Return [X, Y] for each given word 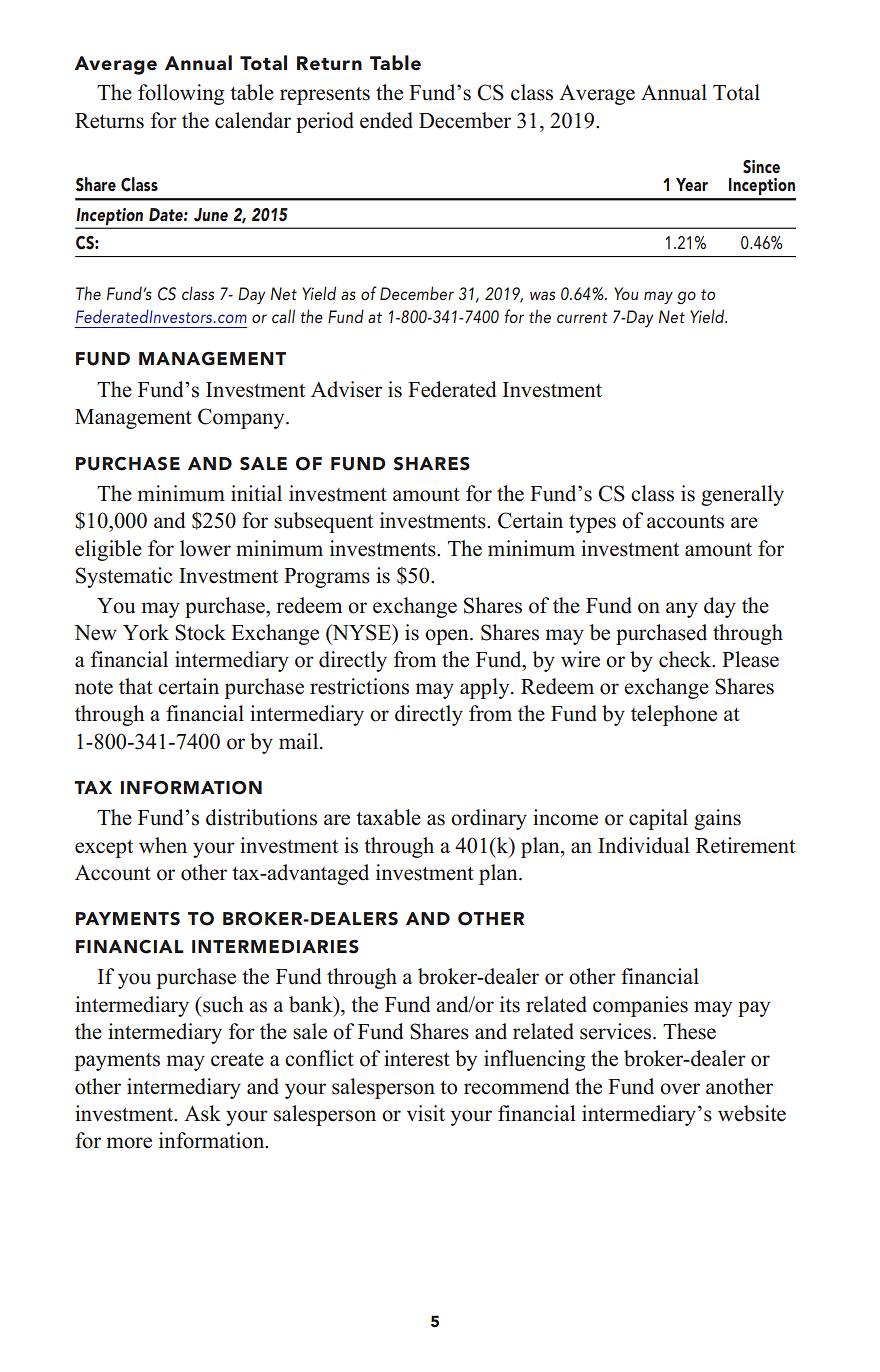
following [181, 94]
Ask [202, 1113]
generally [742, 495]
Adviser [346, 389]
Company [242, 418]
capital [658, 819]
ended [386, 120]
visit [426, 1113]
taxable [388, 817]
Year [692, 184]
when [163, 845]
